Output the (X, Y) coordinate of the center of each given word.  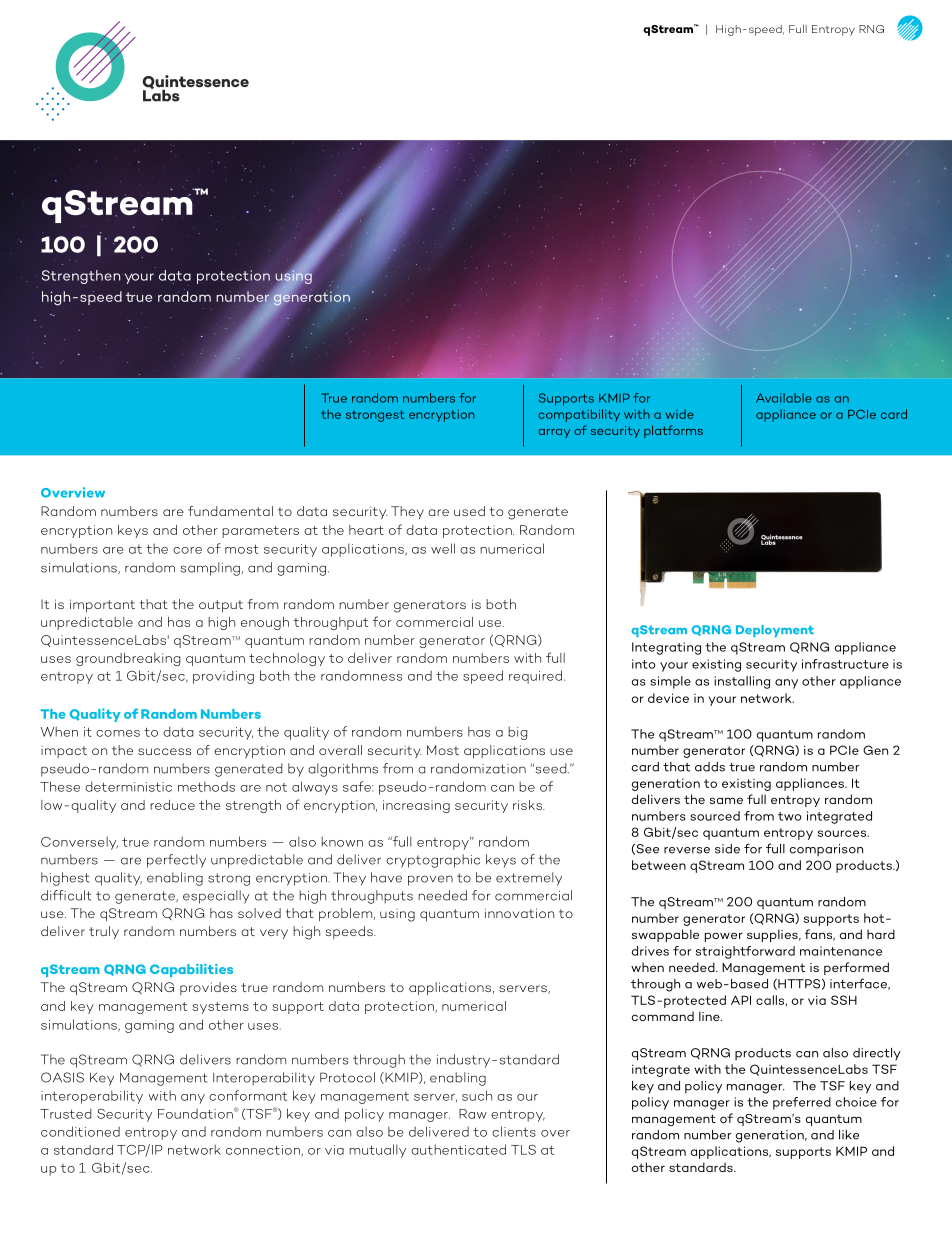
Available (783, 398)
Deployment (775, 631)
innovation (519, 913)
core (187, 550)
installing (742, 682)
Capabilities (191, 970)
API (741, 1000)
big (517, 733)
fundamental (230, 511)
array (554, 433)
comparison (826, 850)
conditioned (80, 1131)
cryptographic (433, 861)
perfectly (176, 861)
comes (118, 733)
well (443, 548)
